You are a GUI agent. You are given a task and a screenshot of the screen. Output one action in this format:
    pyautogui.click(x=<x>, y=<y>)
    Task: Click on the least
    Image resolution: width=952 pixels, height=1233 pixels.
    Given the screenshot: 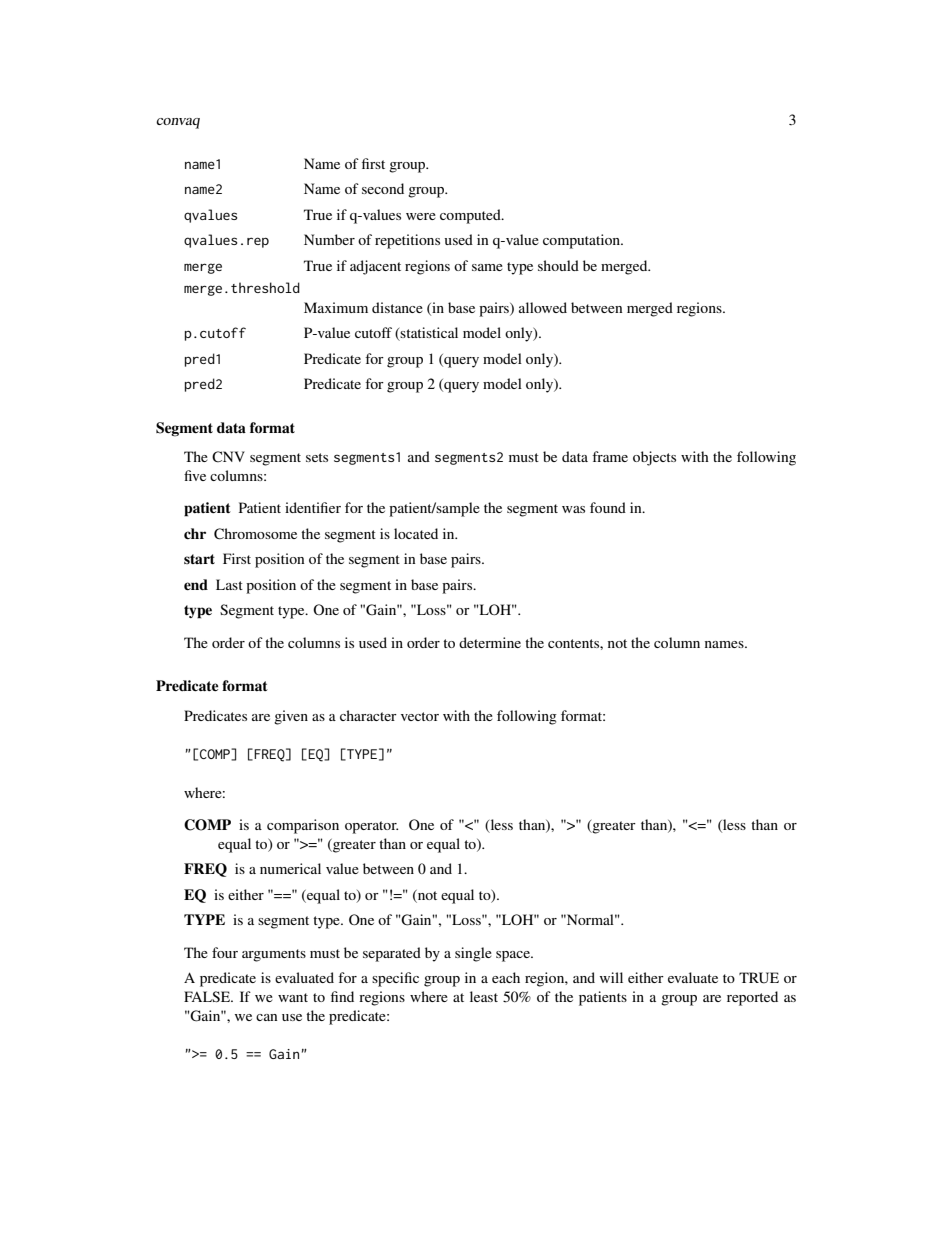 What is the action you would take?
    pyautogui.click(x=484, y=996)
